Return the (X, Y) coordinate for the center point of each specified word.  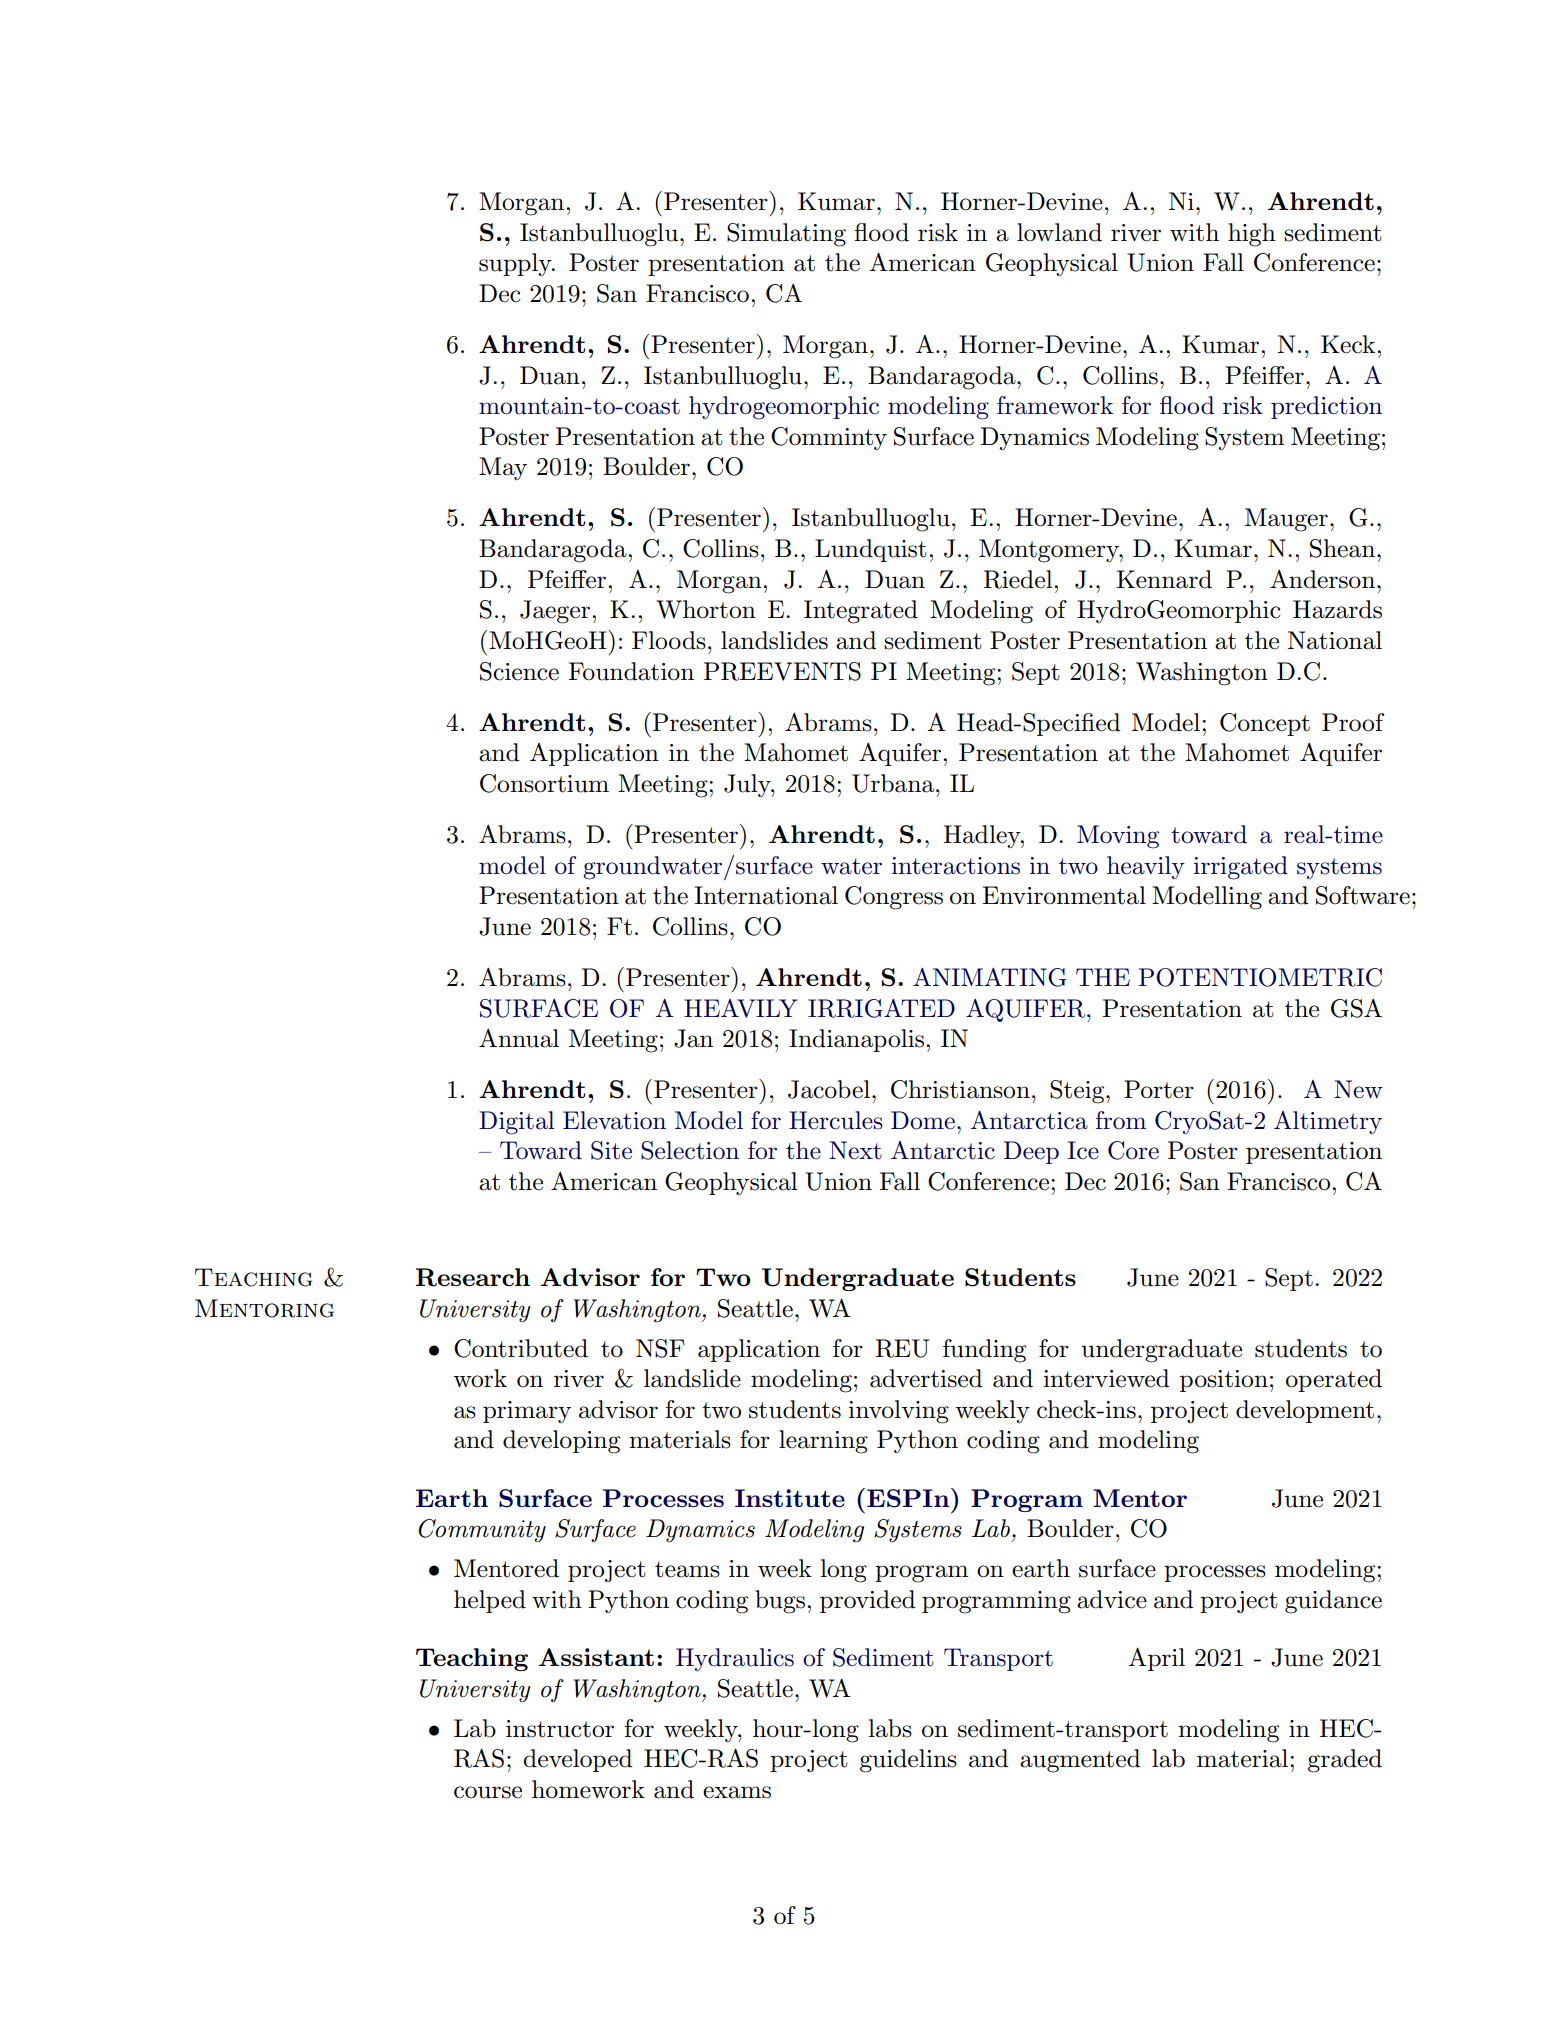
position (1224, 1381)
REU (902, 1348)
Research (473, 1277)
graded (1345, 1761)
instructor (560, 1729)
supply (516, 264)
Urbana (894, 783)
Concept (1265, 724)
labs (890, 1728)
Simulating (786, 235)
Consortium (544, 783)
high (1252, 235)
